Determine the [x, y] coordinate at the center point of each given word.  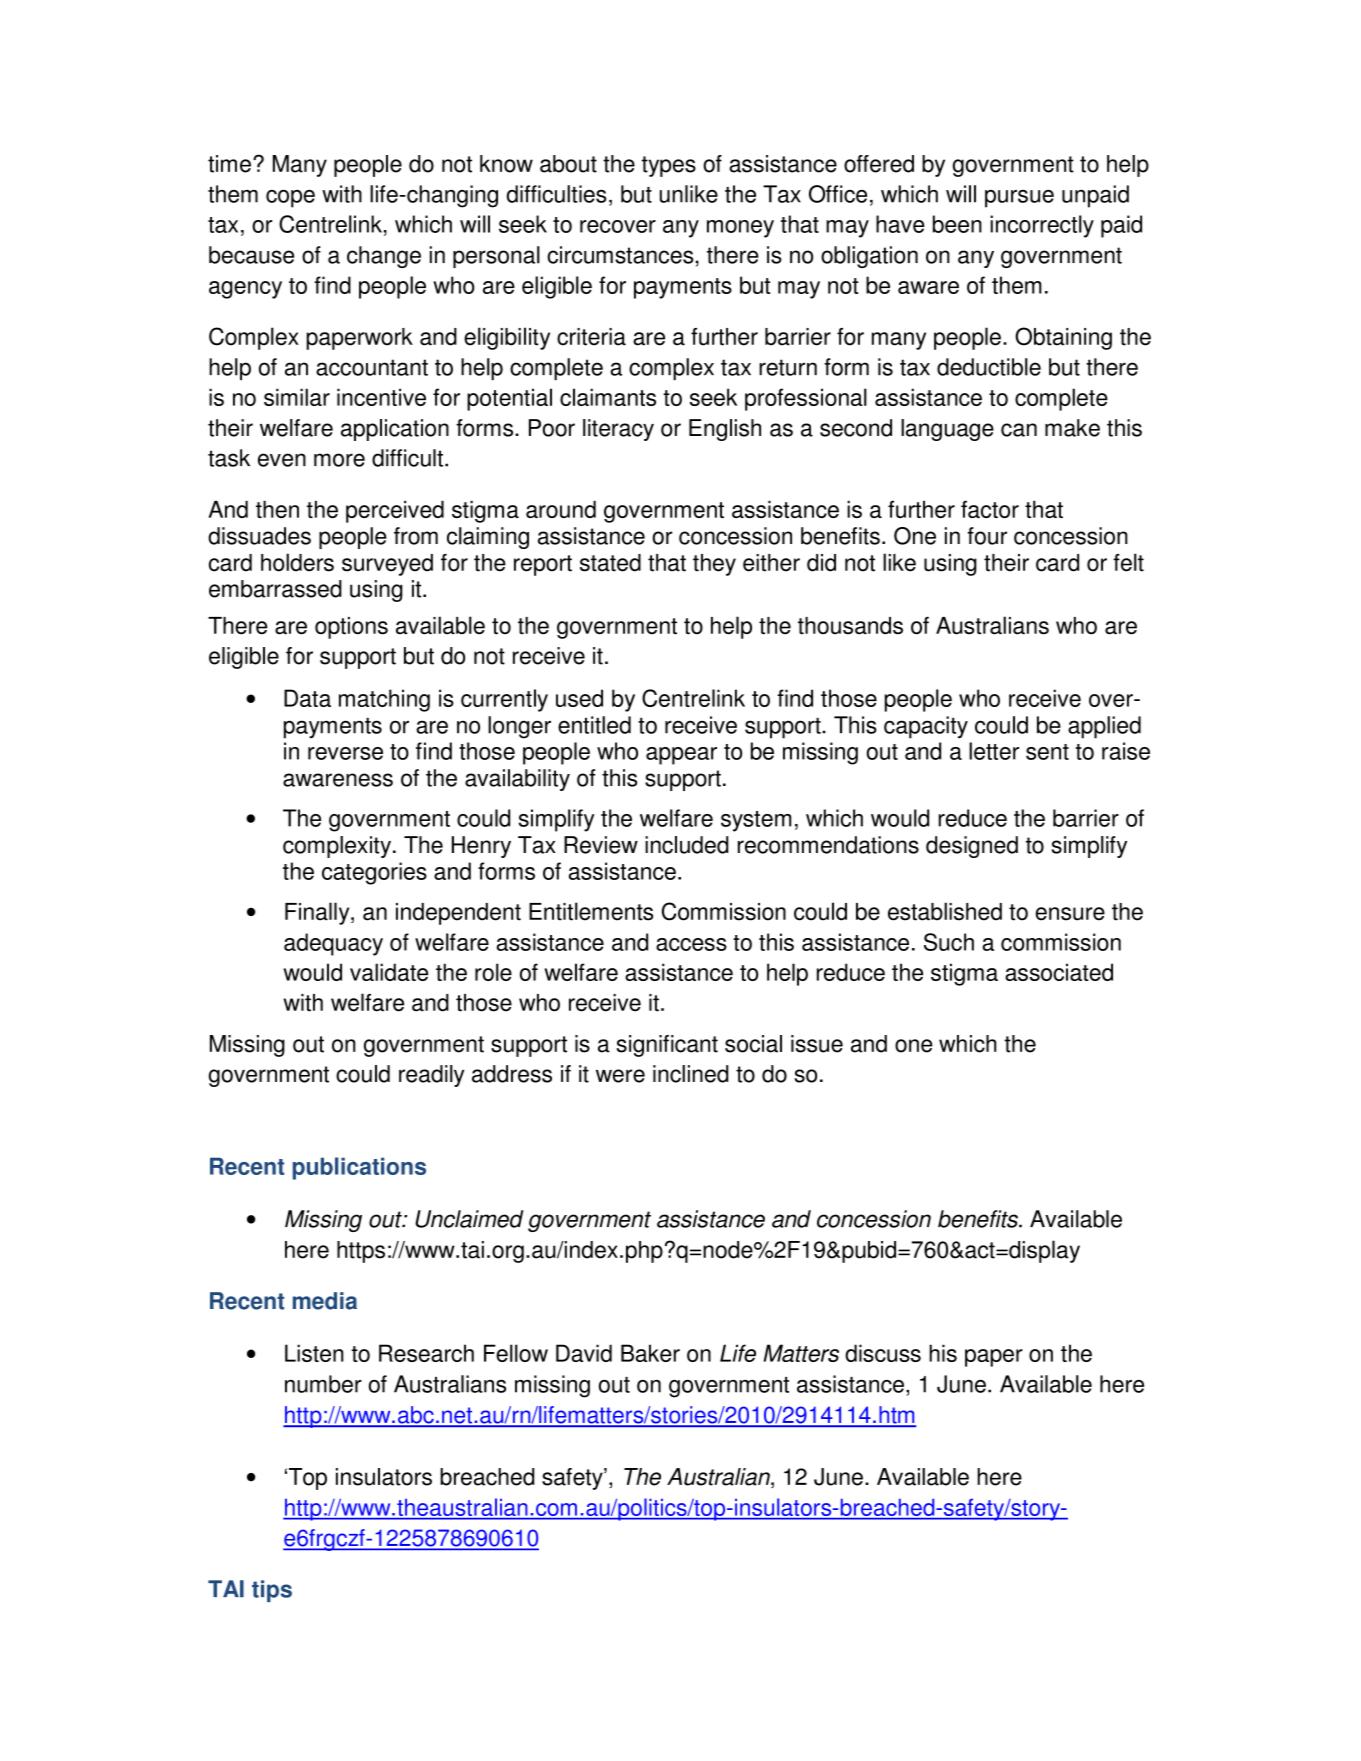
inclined [691, 1074]
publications [359, 1168]
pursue [1019, 199]
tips [272, 1591]
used [579, 698]
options [351, 628]
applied [1104, 727]
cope [290, 199]
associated [1059, 972]
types [669, 166]
